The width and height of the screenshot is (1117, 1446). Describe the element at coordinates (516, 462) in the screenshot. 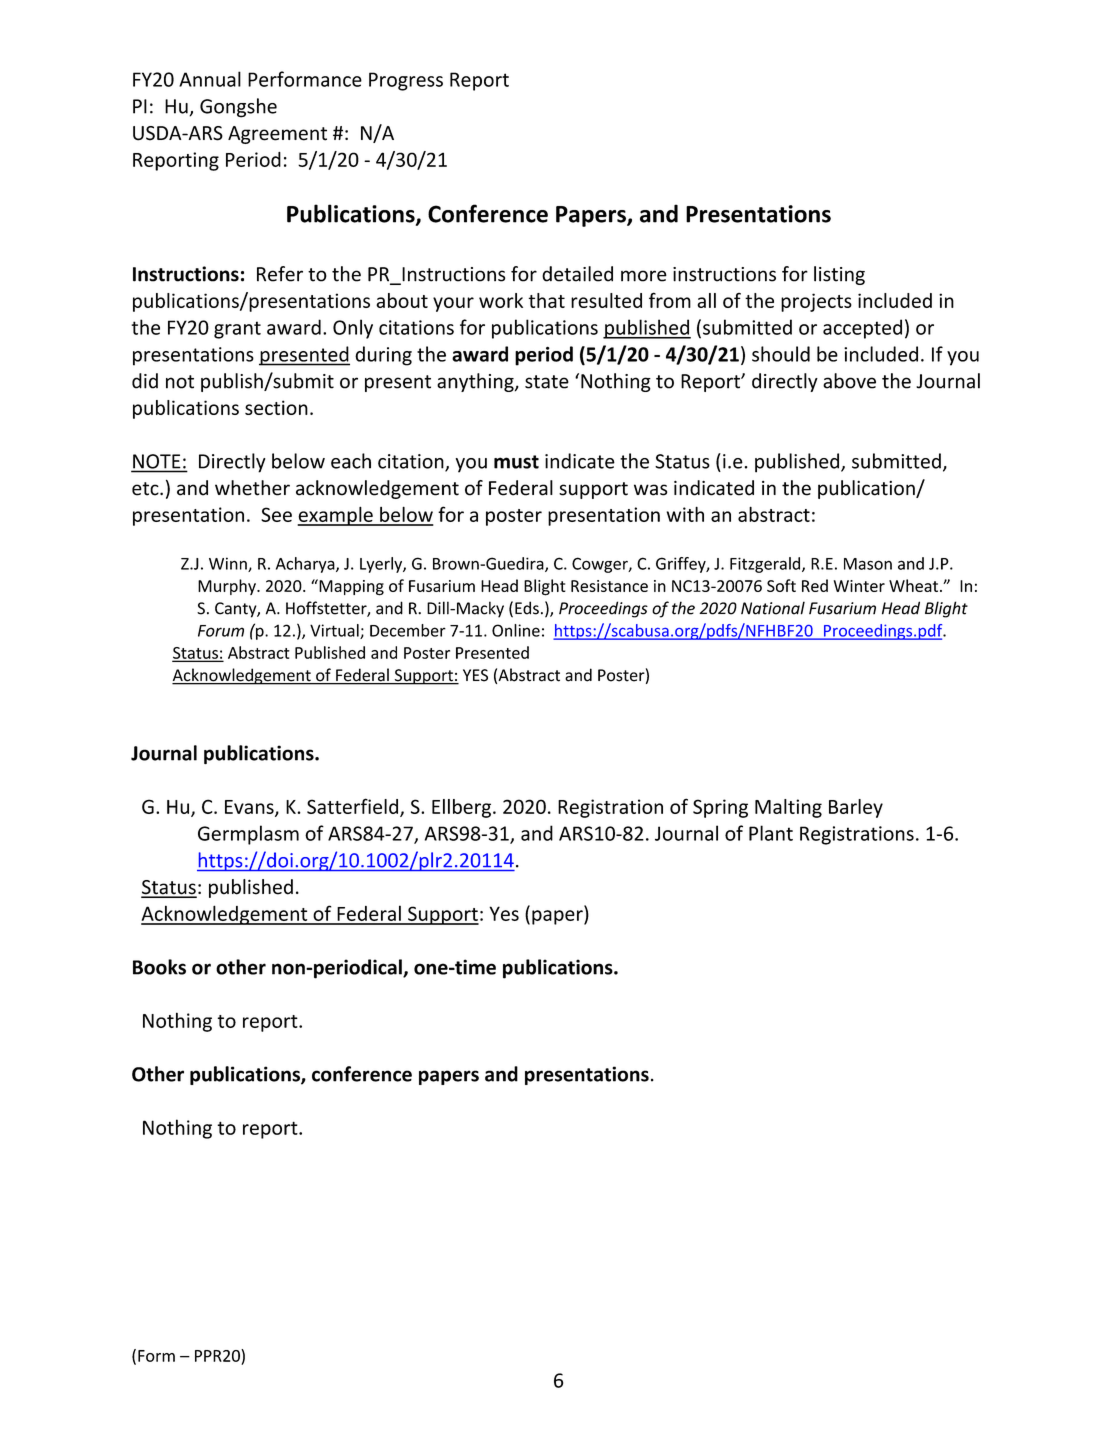

I see `must` at that location.
